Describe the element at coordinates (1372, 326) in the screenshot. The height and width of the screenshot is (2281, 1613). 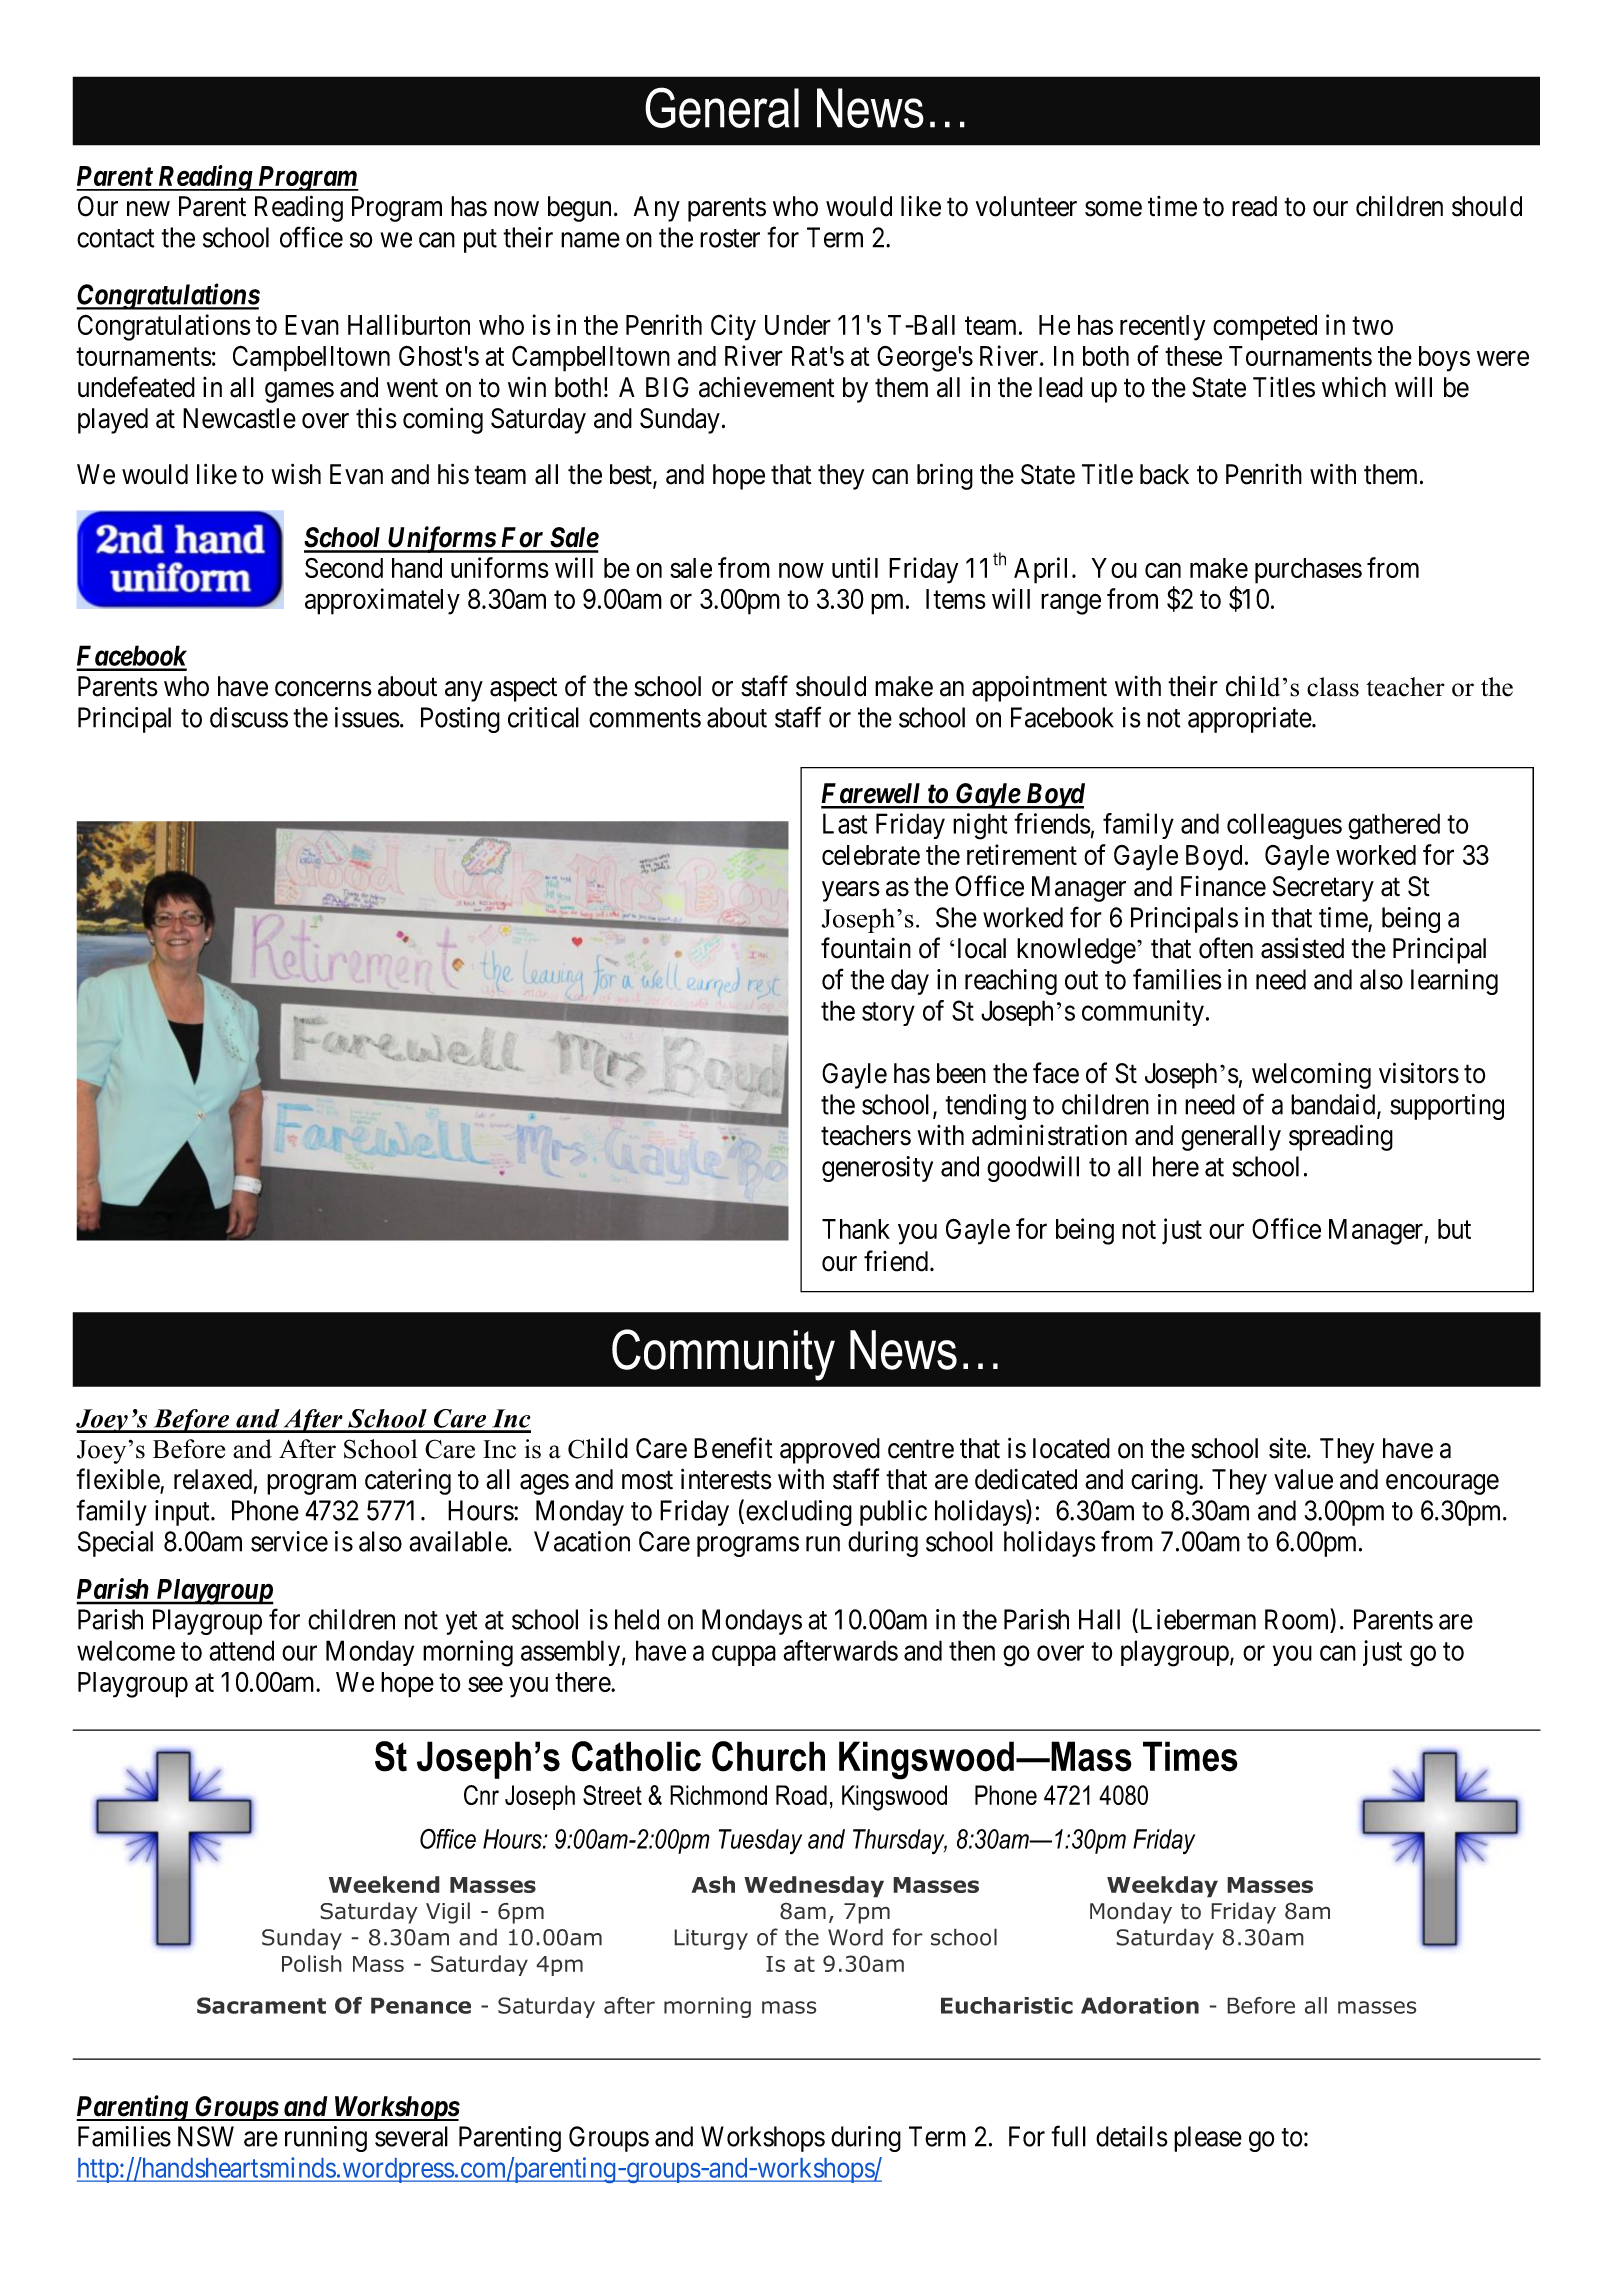
I see `two` at that location.
